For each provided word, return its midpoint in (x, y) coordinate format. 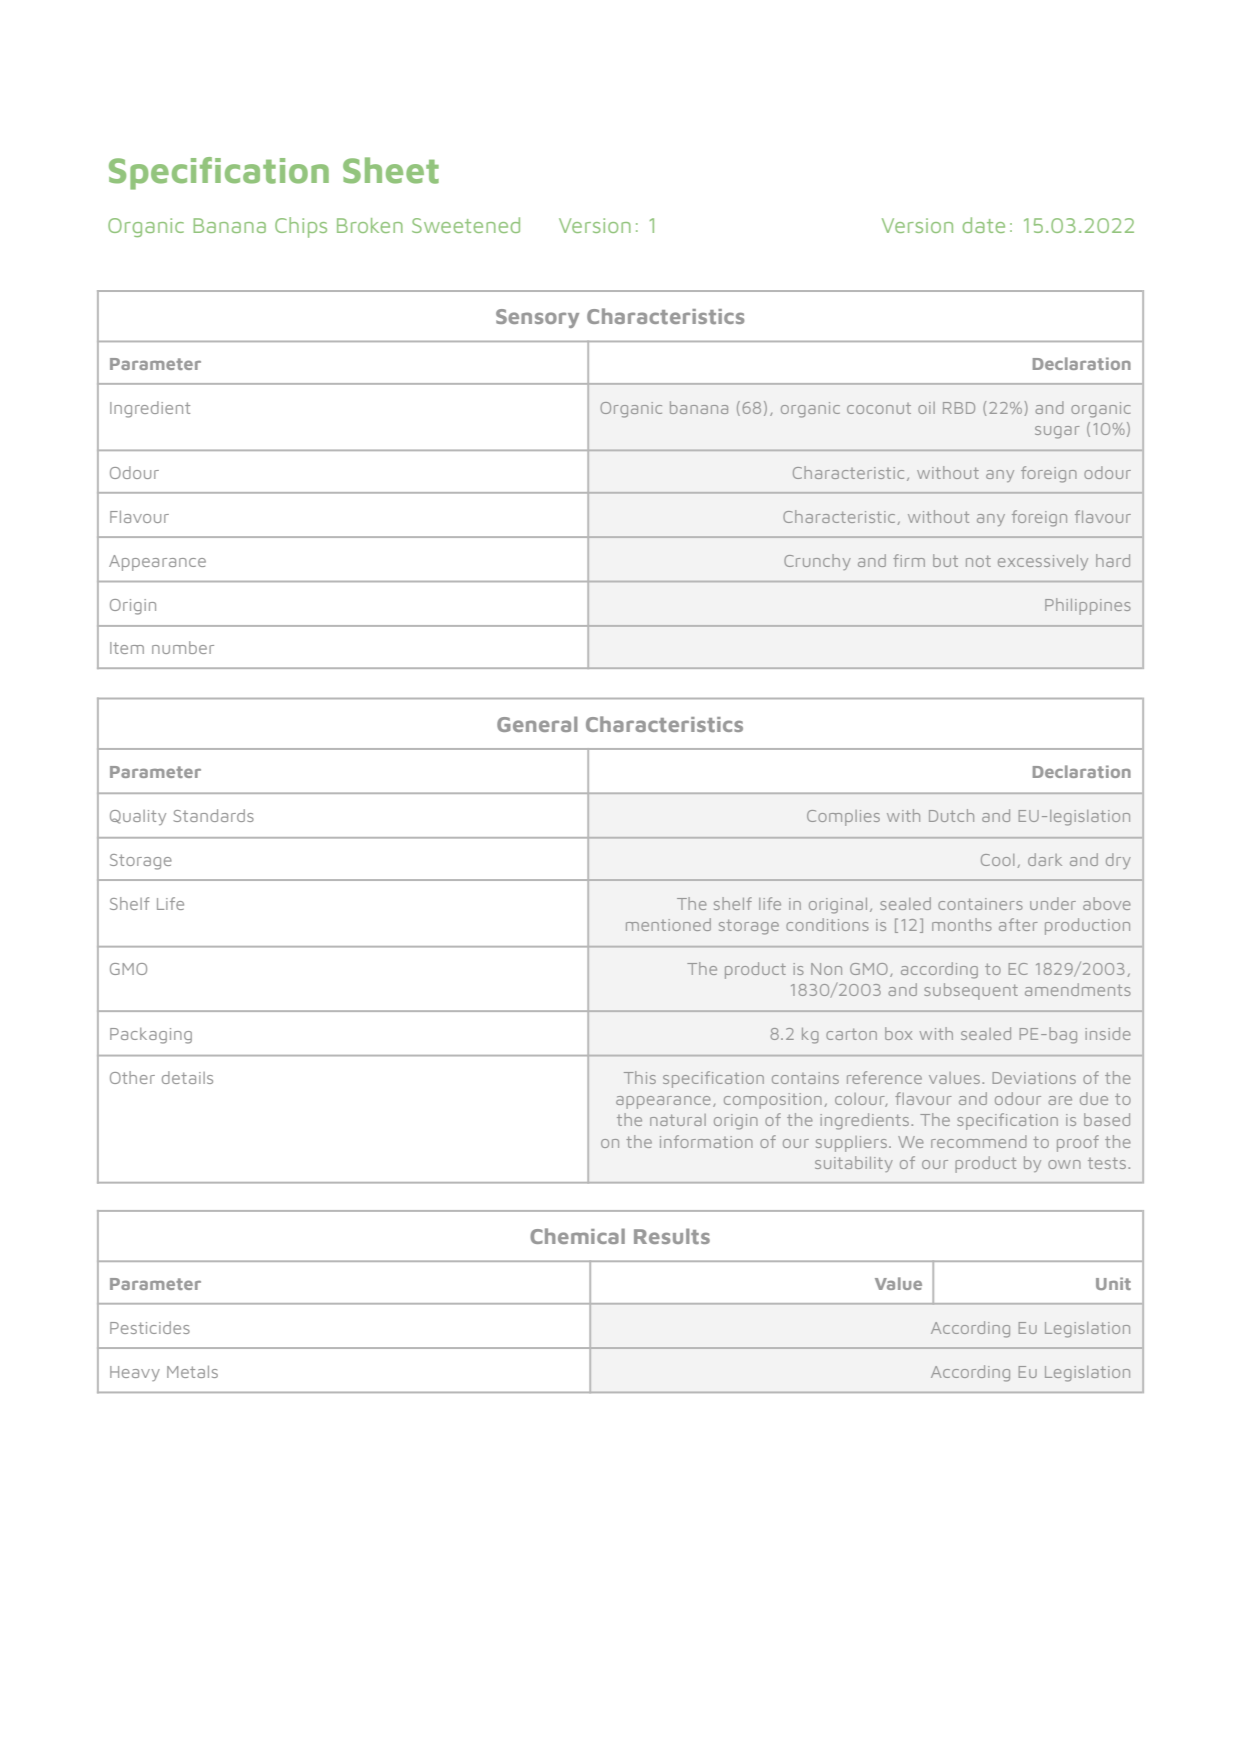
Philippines (1088, 606)
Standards (213, 815)
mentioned (668, 924)
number (183, 647)
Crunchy (817, 562)
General (537, 724)
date (984, 225)
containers (980, 904)
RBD (959, 408)
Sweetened (466, 225)
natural (678, 1120)
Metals (192, 1372)
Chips (301, 227)
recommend (979, 1141)
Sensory (537, 318)
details (187, 1077)
